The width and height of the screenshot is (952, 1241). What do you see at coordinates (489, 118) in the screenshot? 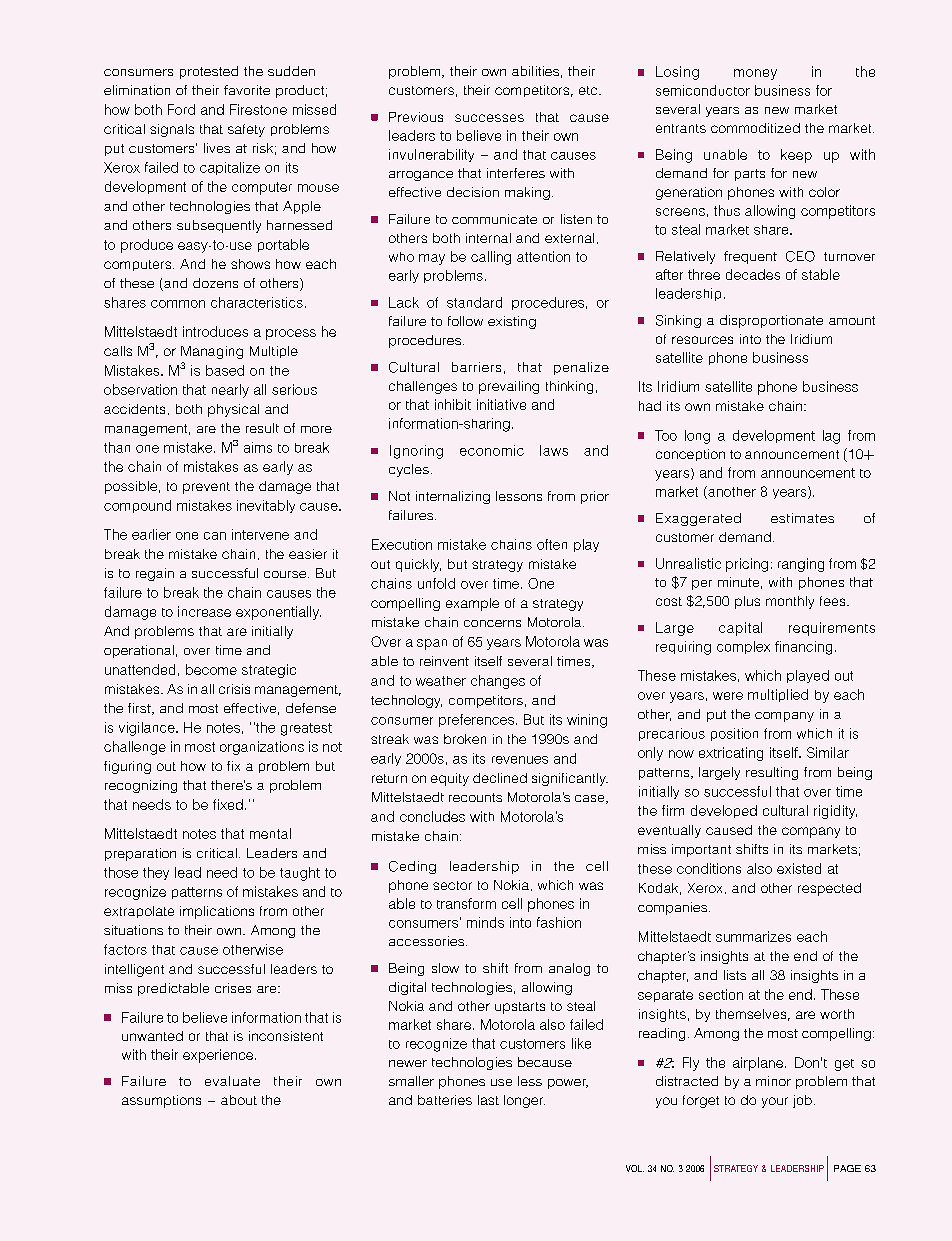
I see `successes` at bounding box center [489, 118].
